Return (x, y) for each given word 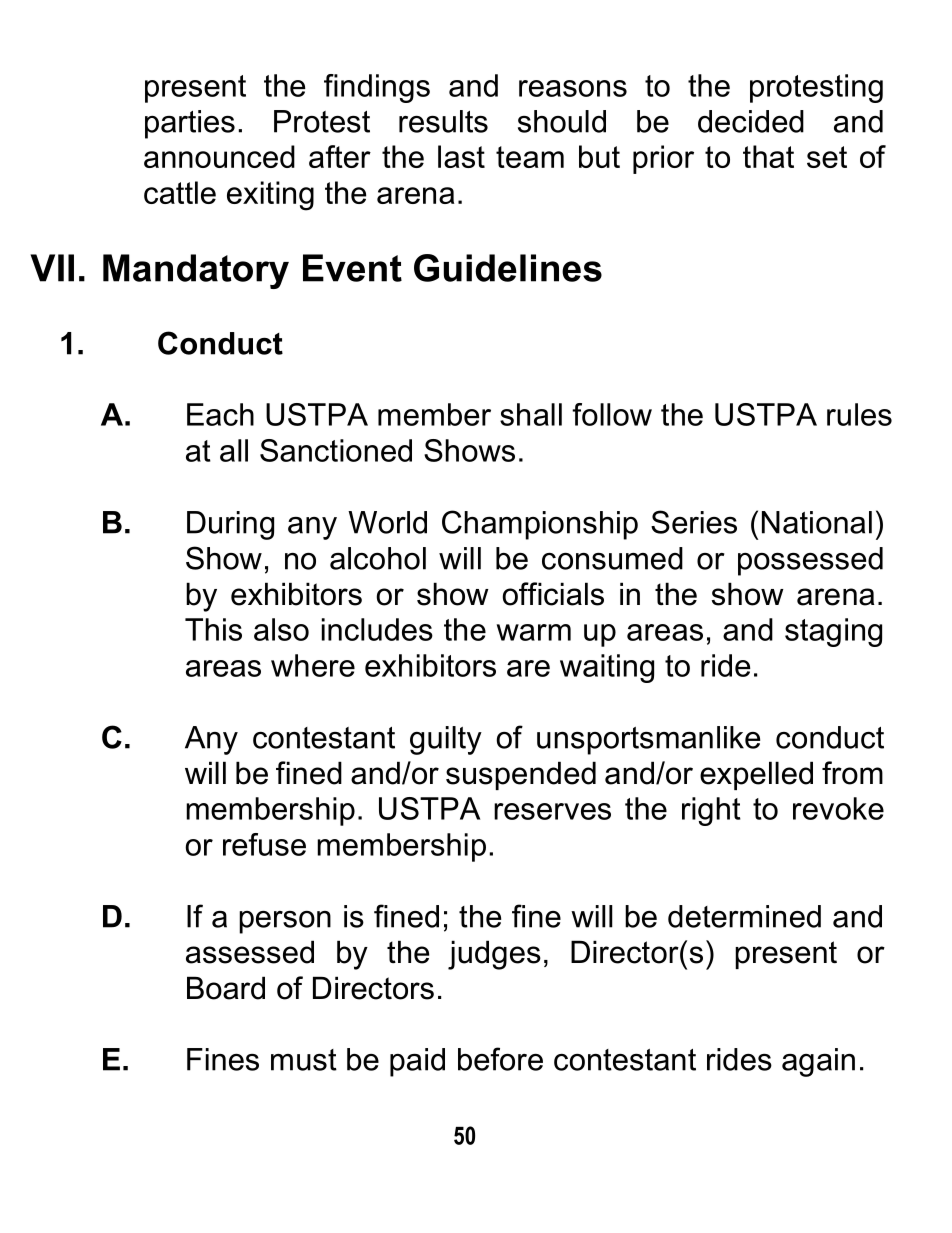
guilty (446, 740)
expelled (756, 775)
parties (190, 124)
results (443, 121)
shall (531, 414)
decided (751, 121)
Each (220, 414)
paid (417, 1062)
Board (226, 988)
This (213, 629)
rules (859, 414)
